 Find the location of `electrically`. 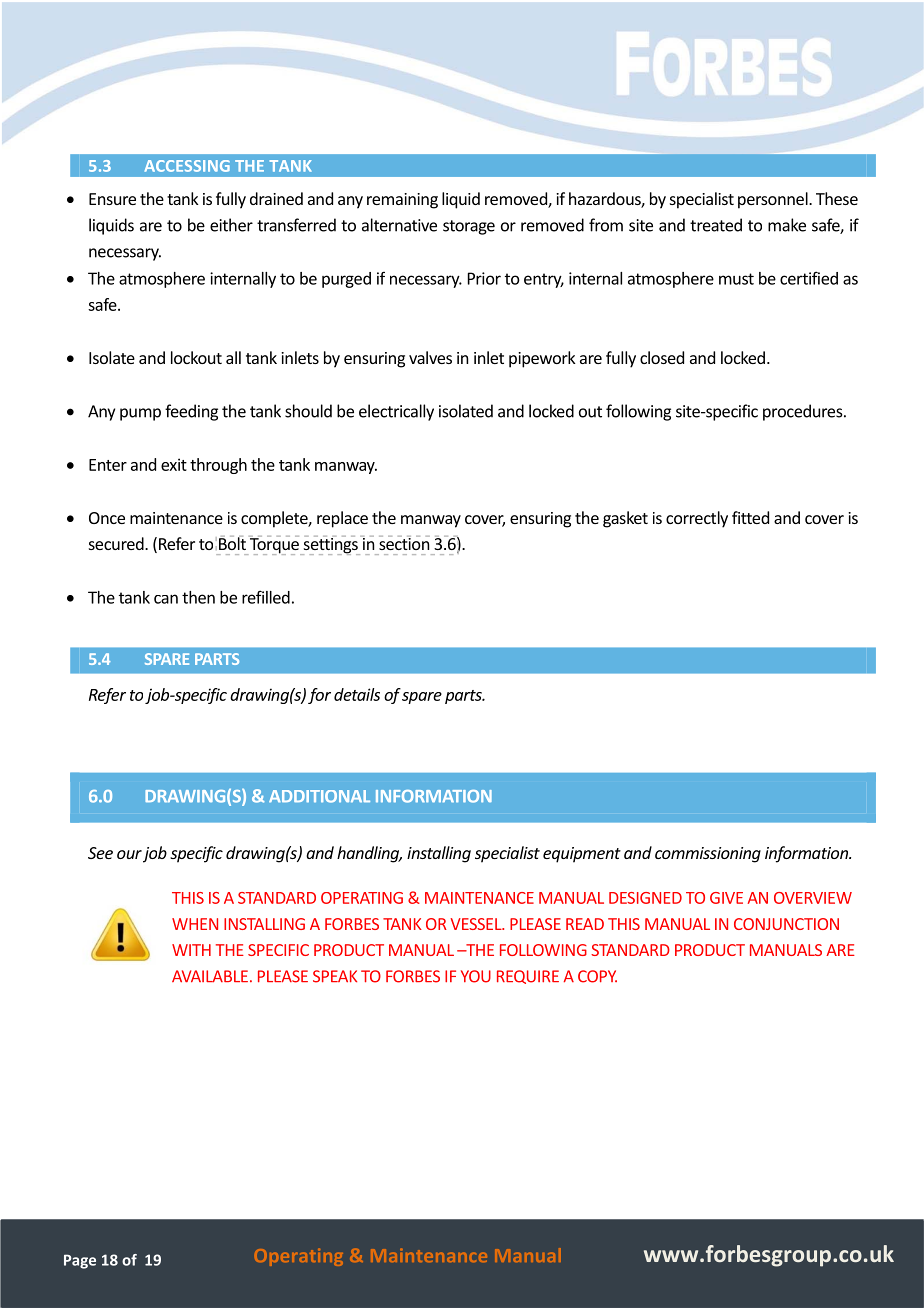

electrically is located at coordinates (396, 412).
